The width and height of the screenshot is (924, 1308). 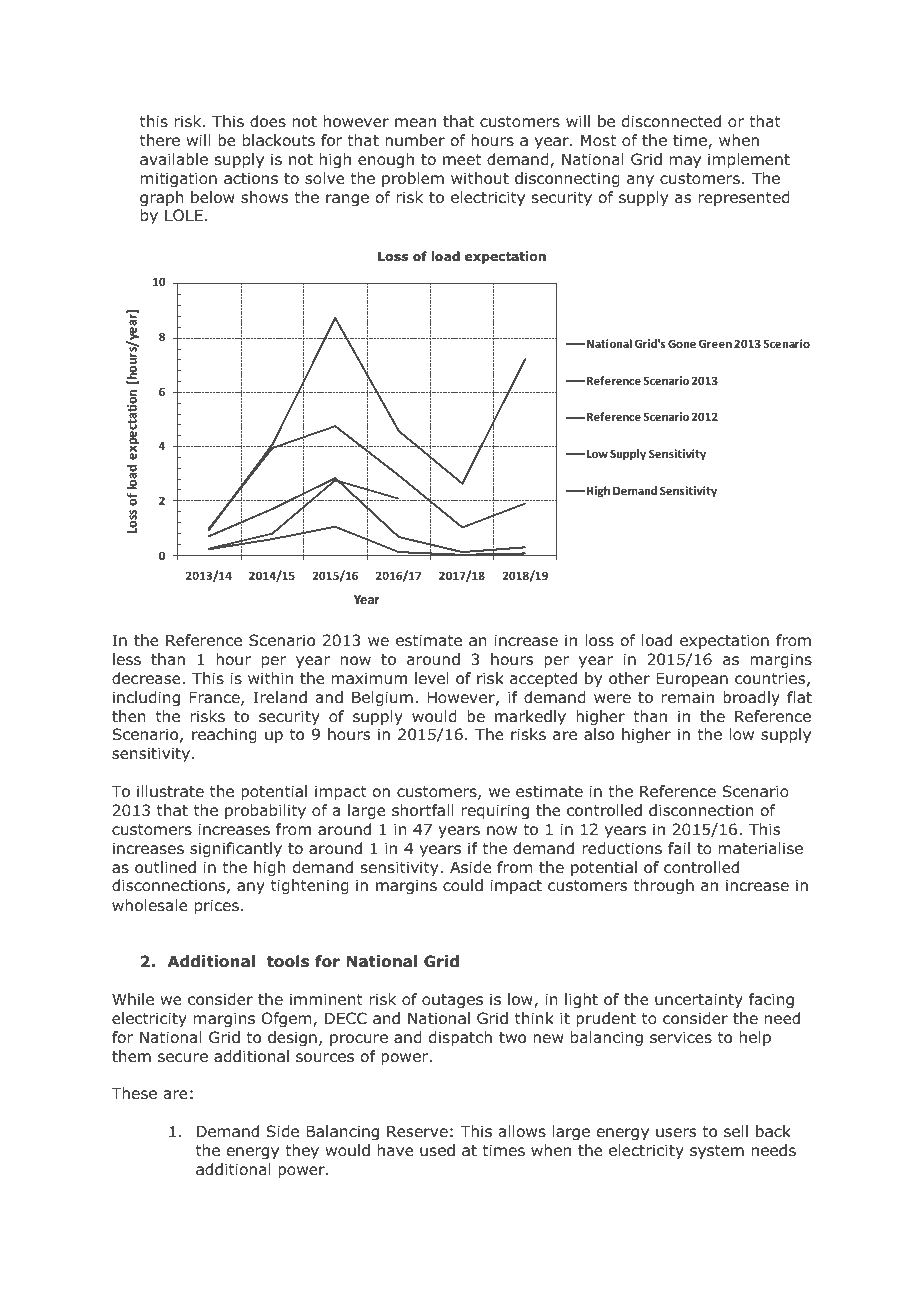 I want to click on meet, so click(x=462, y=159).
